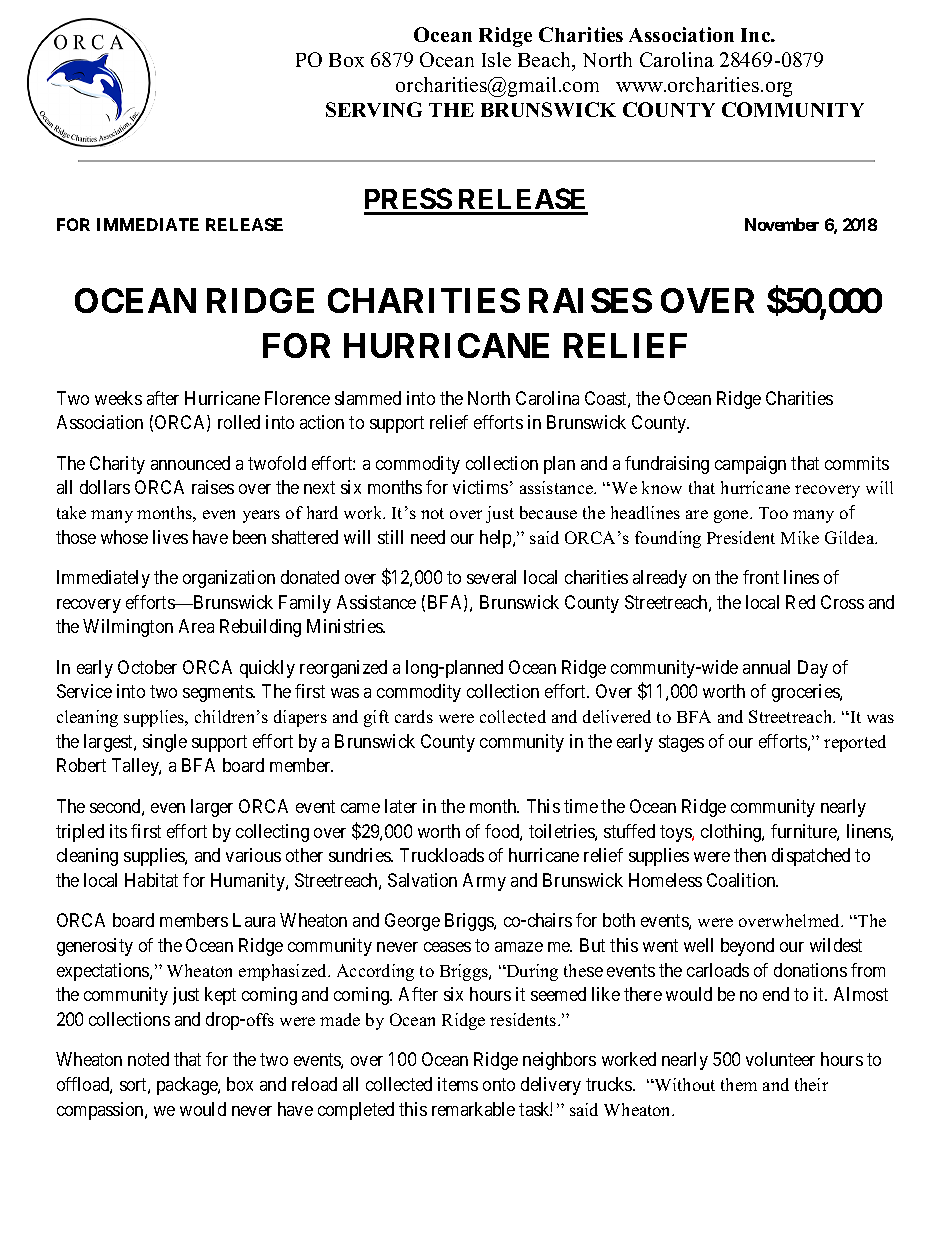 This image has height=1233, width=952. Describe the element at coordinates (761, 577) in the image. I see `front` at that location.
